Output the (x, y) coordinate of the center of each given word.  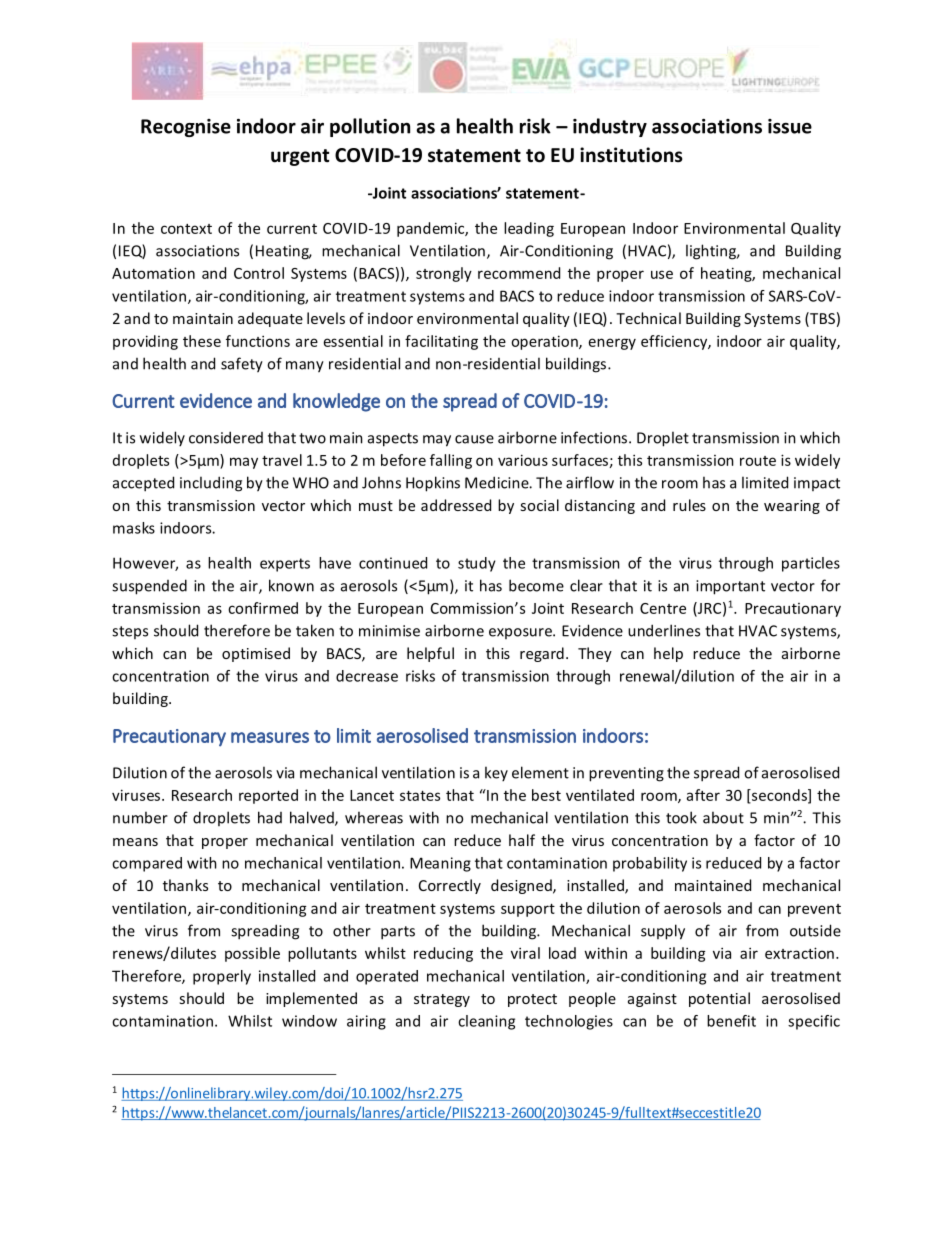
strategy (442, 1000)
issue (790, 126)
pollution (370, 127)
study (477, 564)
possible (252, 954)
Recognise (186, 128)
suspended (149, 587)
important (730, 587)
